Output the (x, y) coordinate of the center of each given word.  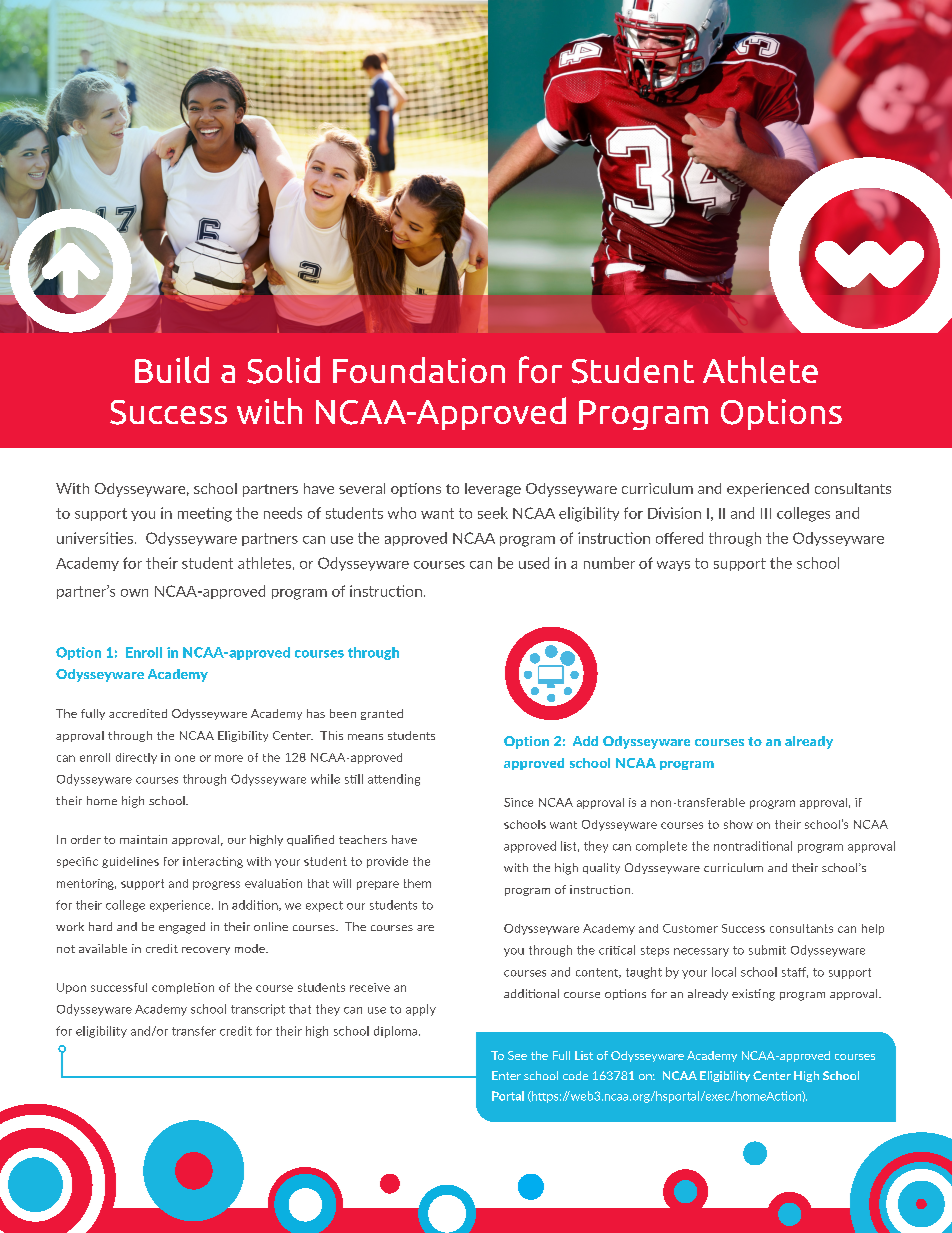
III (766, 513)
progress (216, 885)
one (185, 758)
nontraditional (753, 846)
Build (172, 369)
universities (96, 538)
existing (753, 995)
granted (382, 714)
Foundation (419, 370)
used (534, 563)
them (417, 883)
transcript (258, 1010)
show (738, 824)
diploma (397, 1032)
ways (673, 566)
